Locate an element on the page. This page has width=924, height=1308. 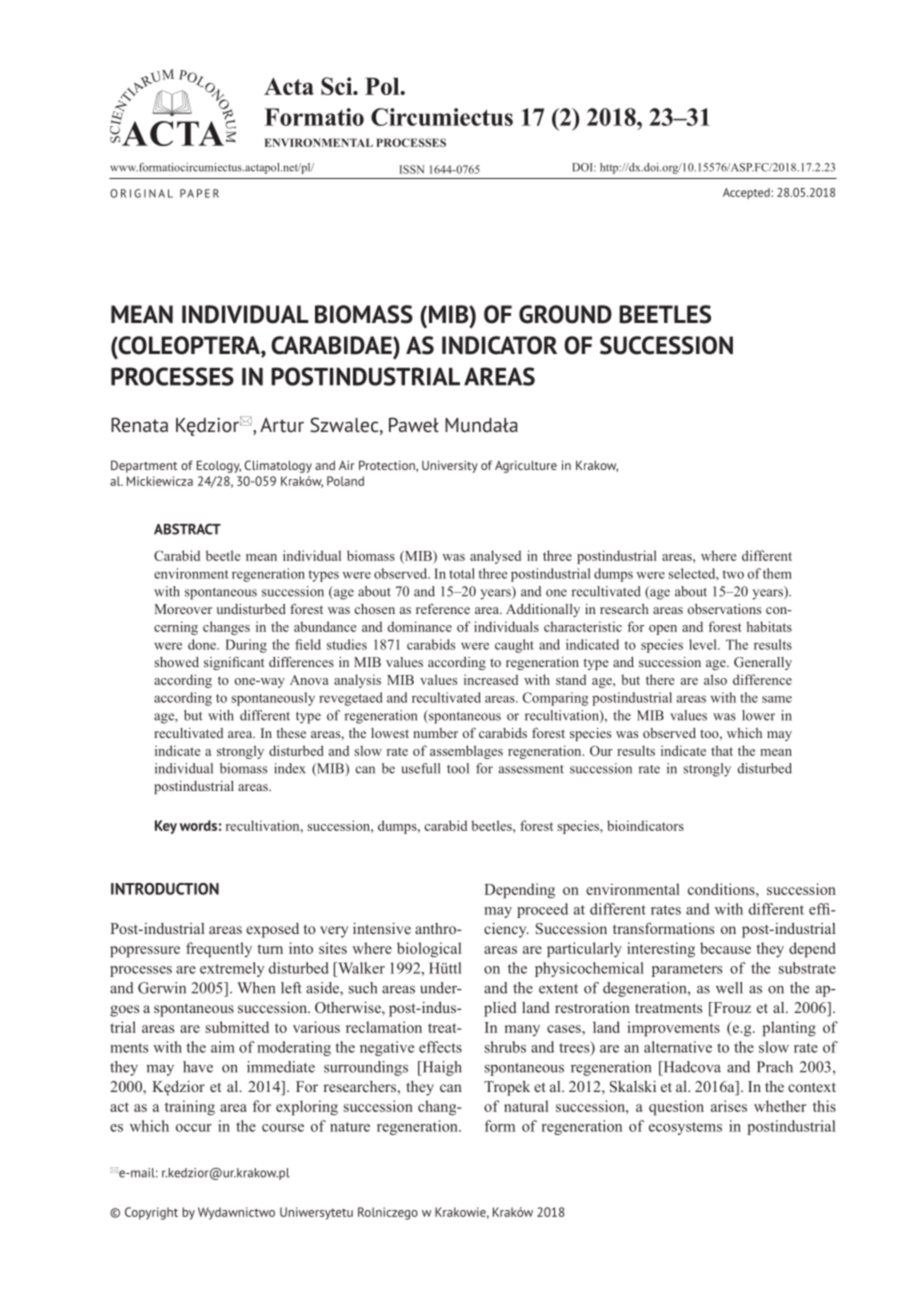
extremely is located at coordinates (232, 969).
